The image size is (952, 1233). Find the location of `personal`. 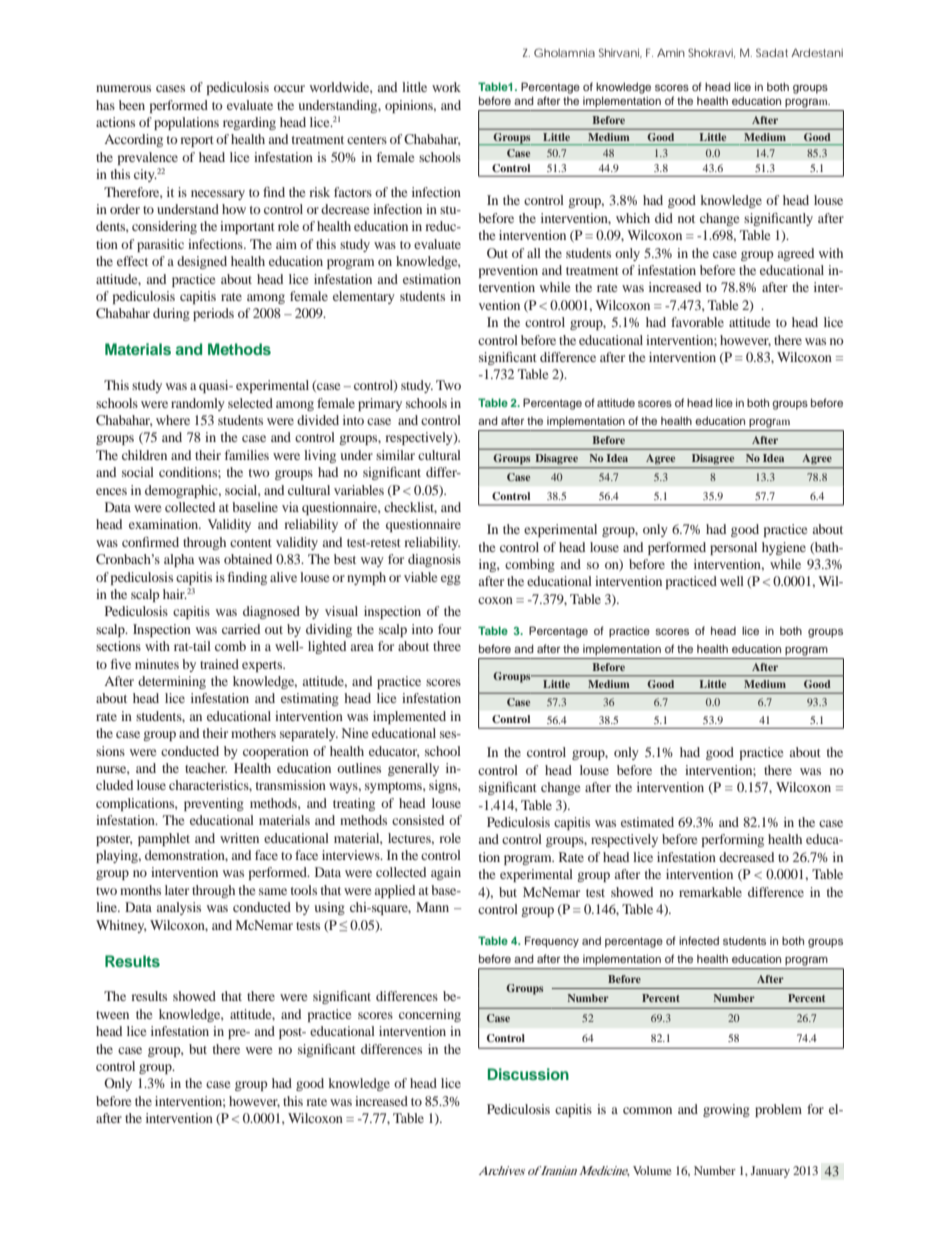

personal is located at coordinates (733, 548).
